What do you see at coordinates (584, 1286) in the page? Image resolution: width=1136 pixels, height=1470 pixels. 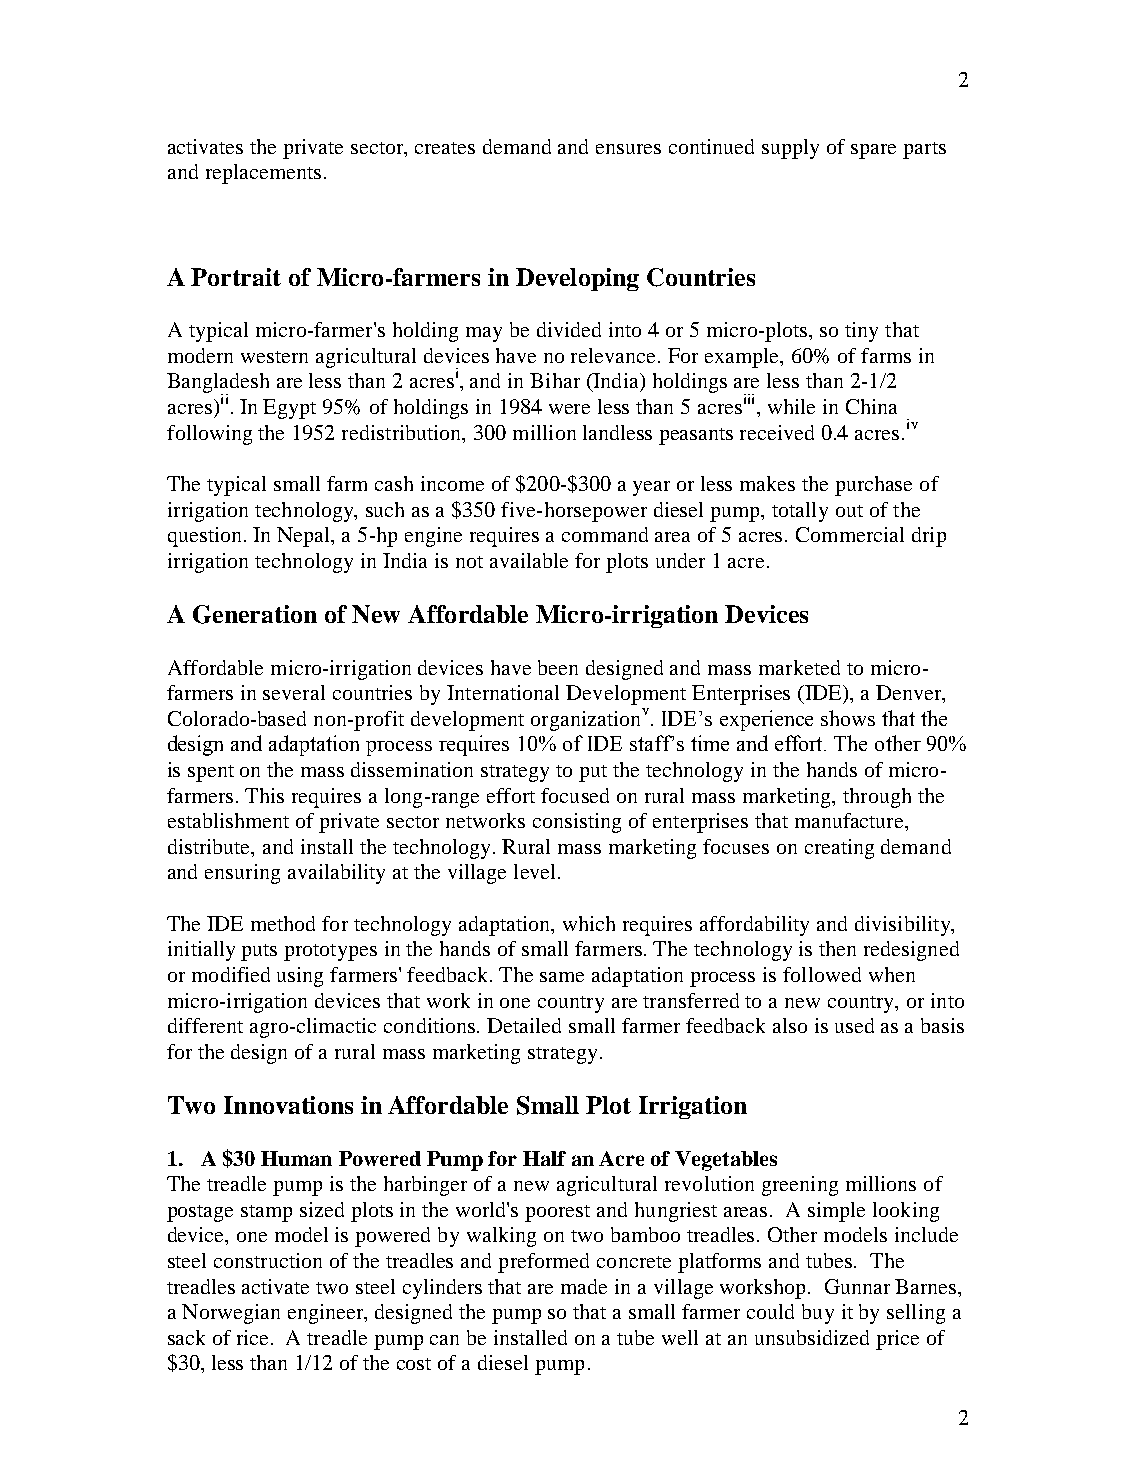 I see `made` at bounding box center [584, 1286].
